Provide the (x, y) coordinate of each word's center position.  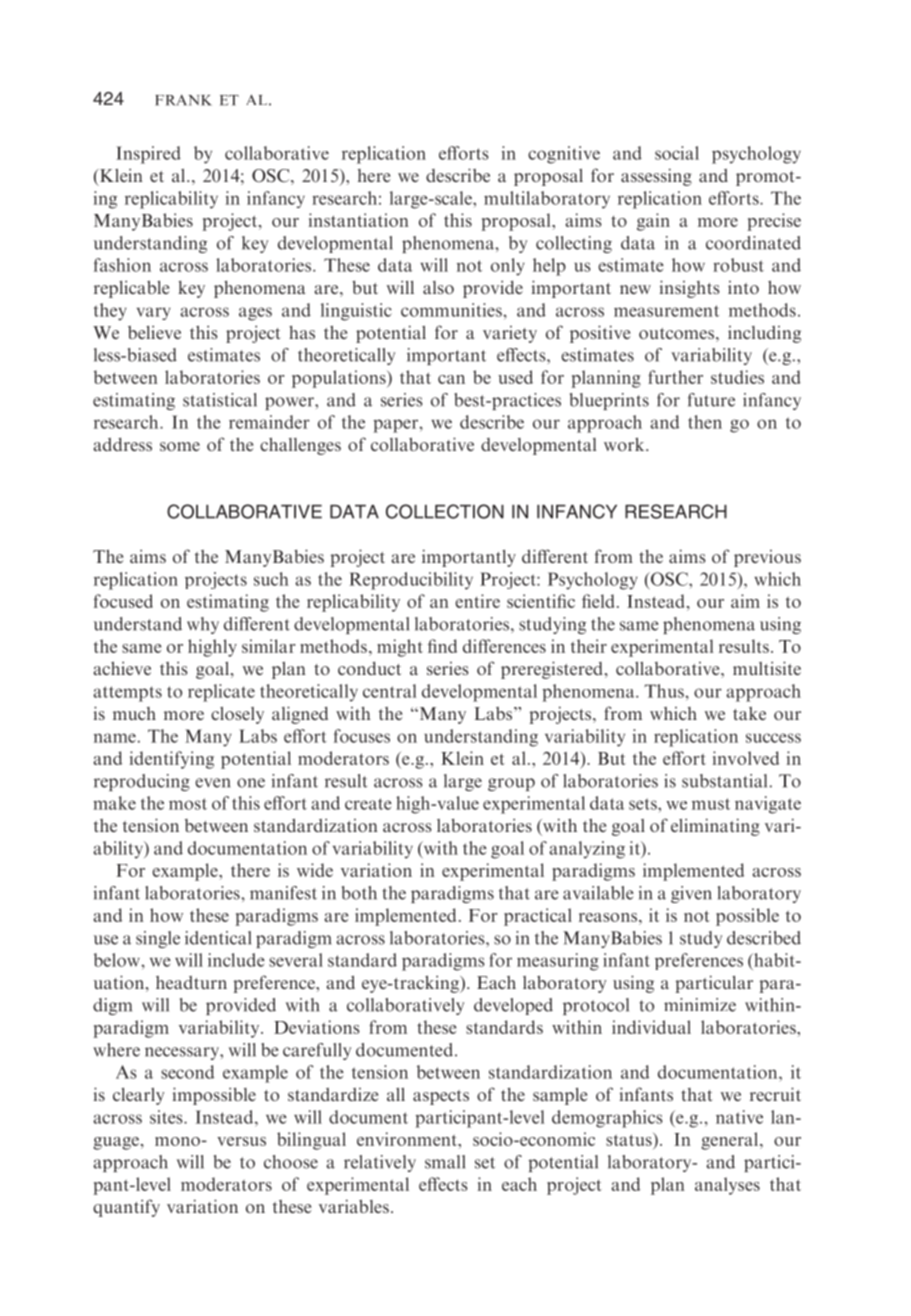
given (691, 894)
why (203, 625)
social (677, 153)
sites (167, 1117)
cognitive (564, 155)
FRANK (183, 100)
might (400, 648)
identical (218, 938)
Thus (665, 691)
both (359, 893)
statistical (220, 400)
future (711, 400)
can (451, 379)
